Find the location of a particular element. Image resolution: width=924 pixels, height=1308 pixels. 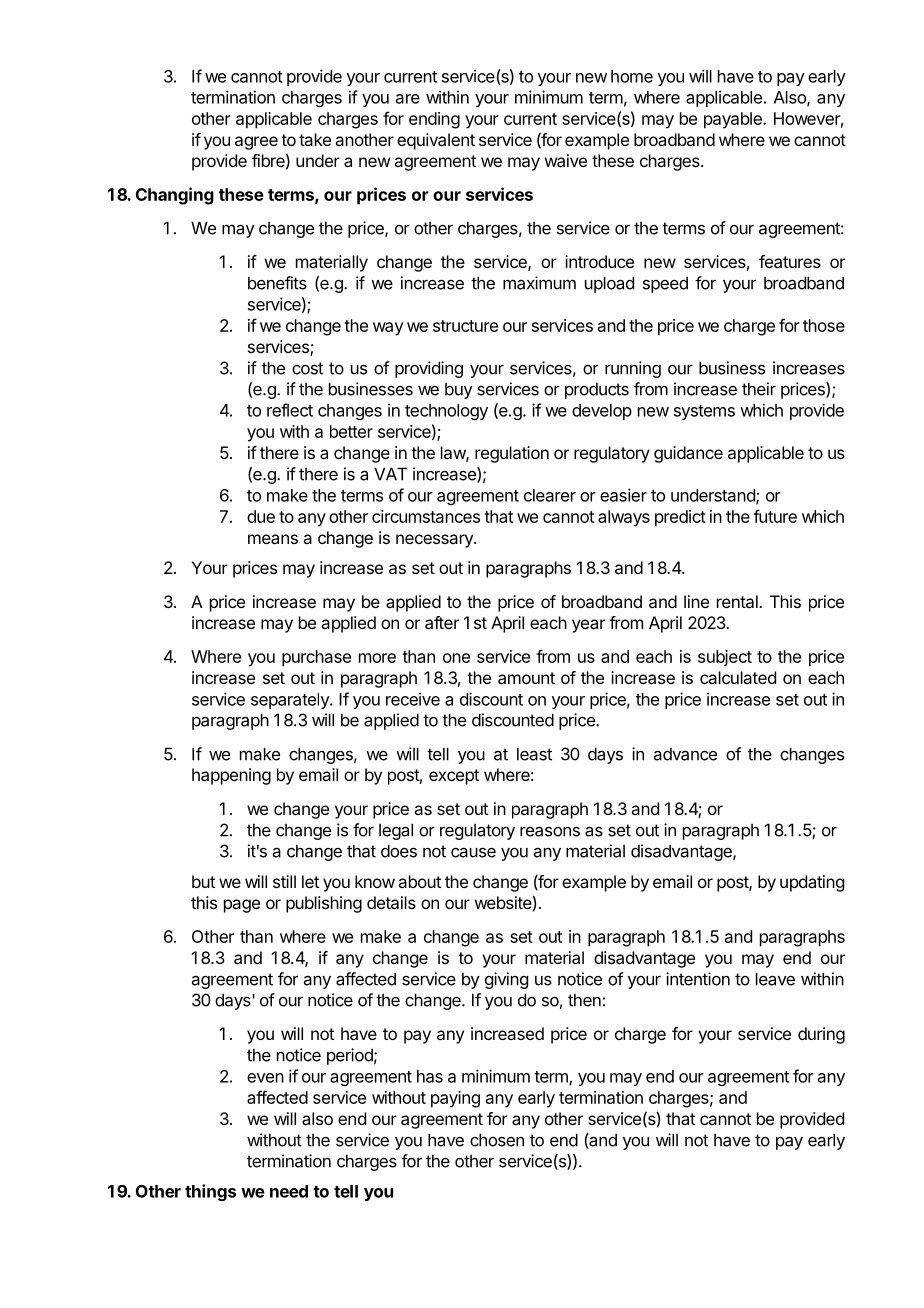

purchase is located at coordinates (316, 658).
